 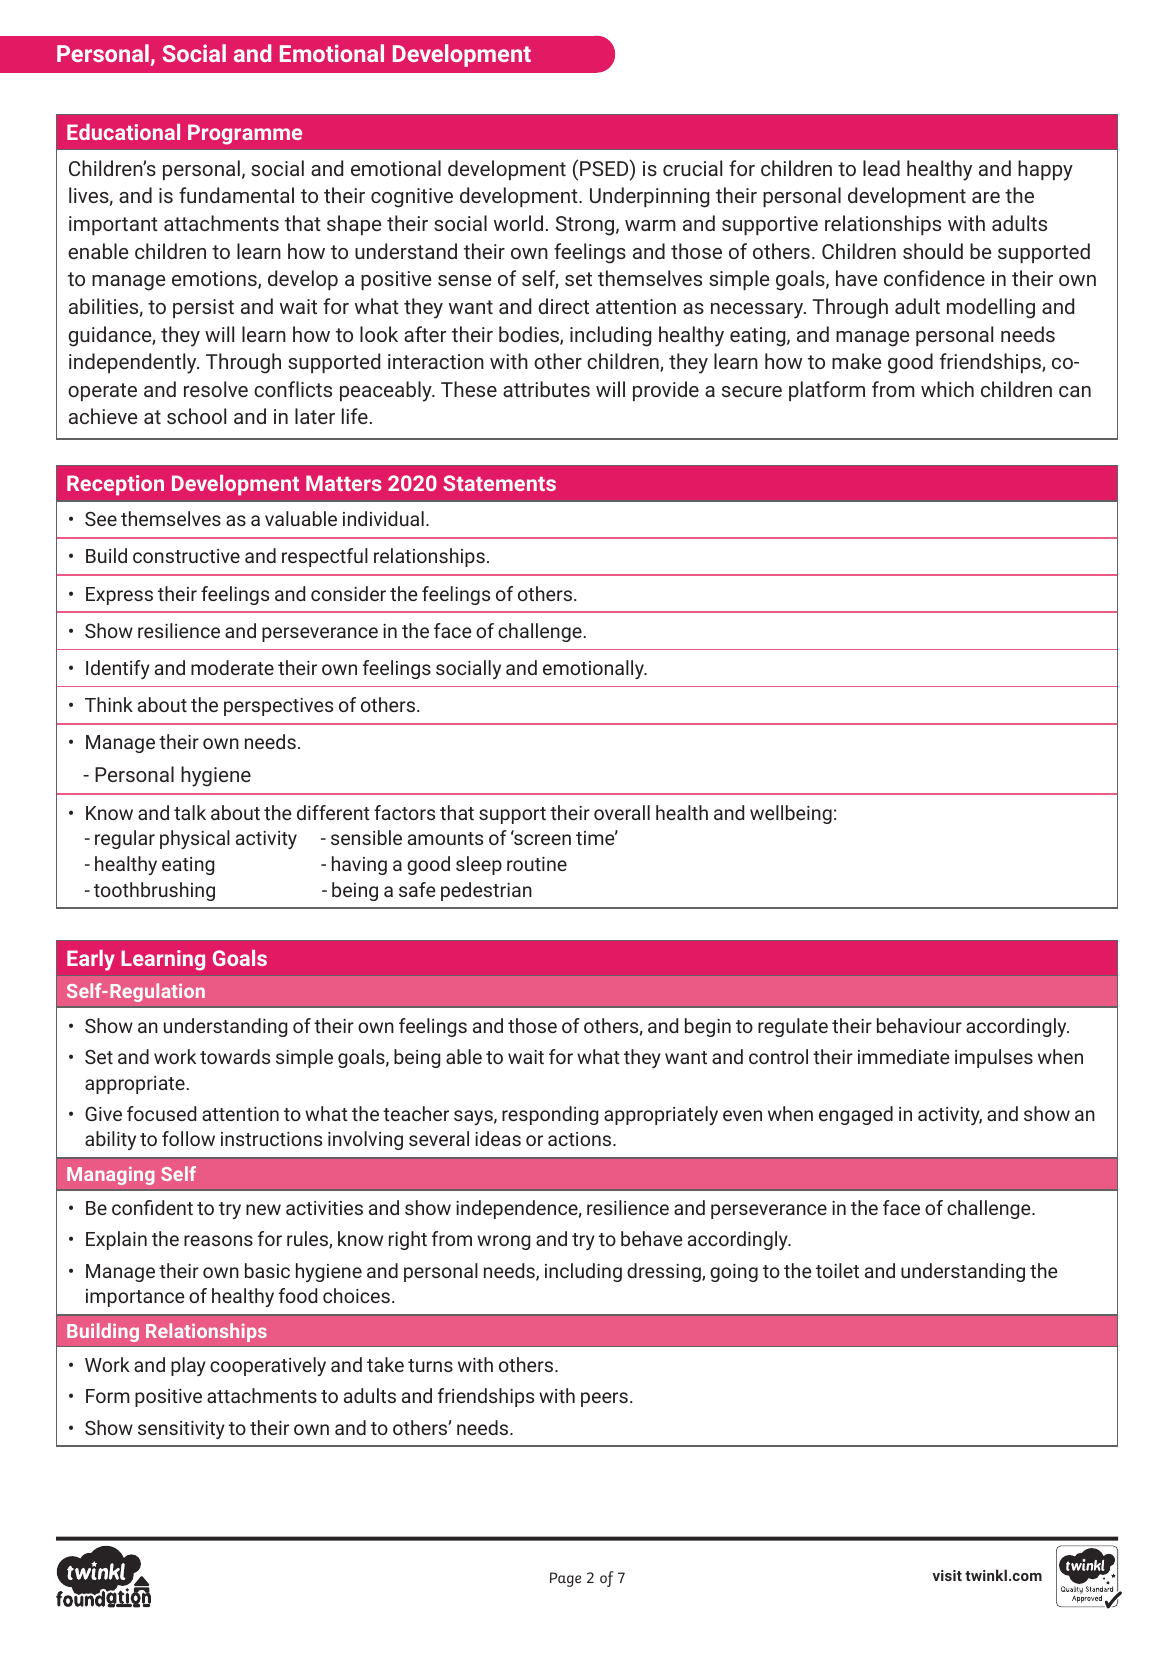 I want to click on which, so click(x=947, y=389).
